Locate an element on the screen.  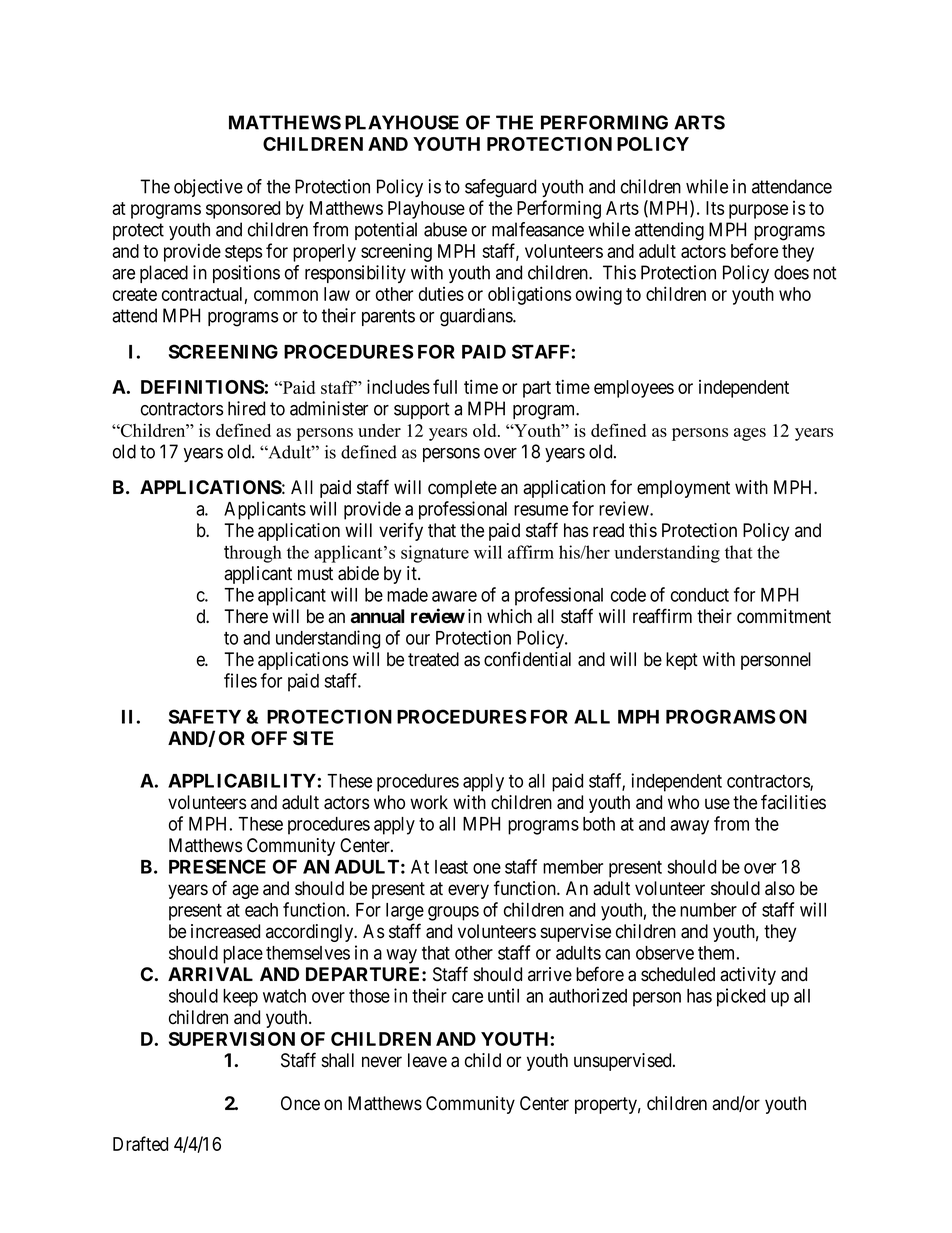
complete is located at coordinates (462, 489).
